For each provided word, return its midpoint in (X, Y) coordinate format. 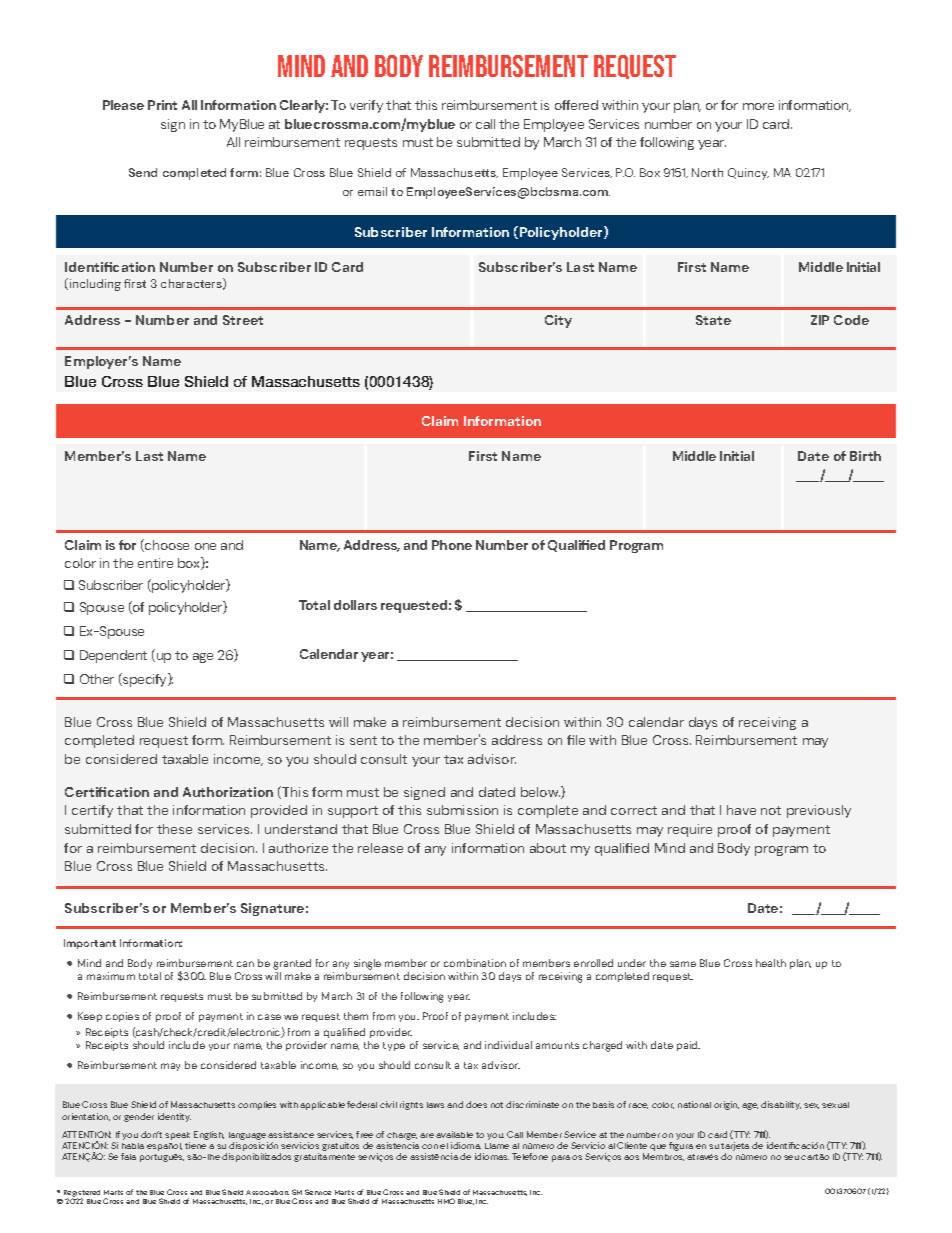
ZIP (820, 320)
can (245, 964)
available (454, 1134)
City (558, 321)
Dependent (113, 656)
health (771, 963)
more (758, 106)
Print (162, 105)
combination (475, 963)
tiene (195, 1145)
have (741, 810)
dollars (355, 605)
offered (576, 105)
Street (243, 320)
